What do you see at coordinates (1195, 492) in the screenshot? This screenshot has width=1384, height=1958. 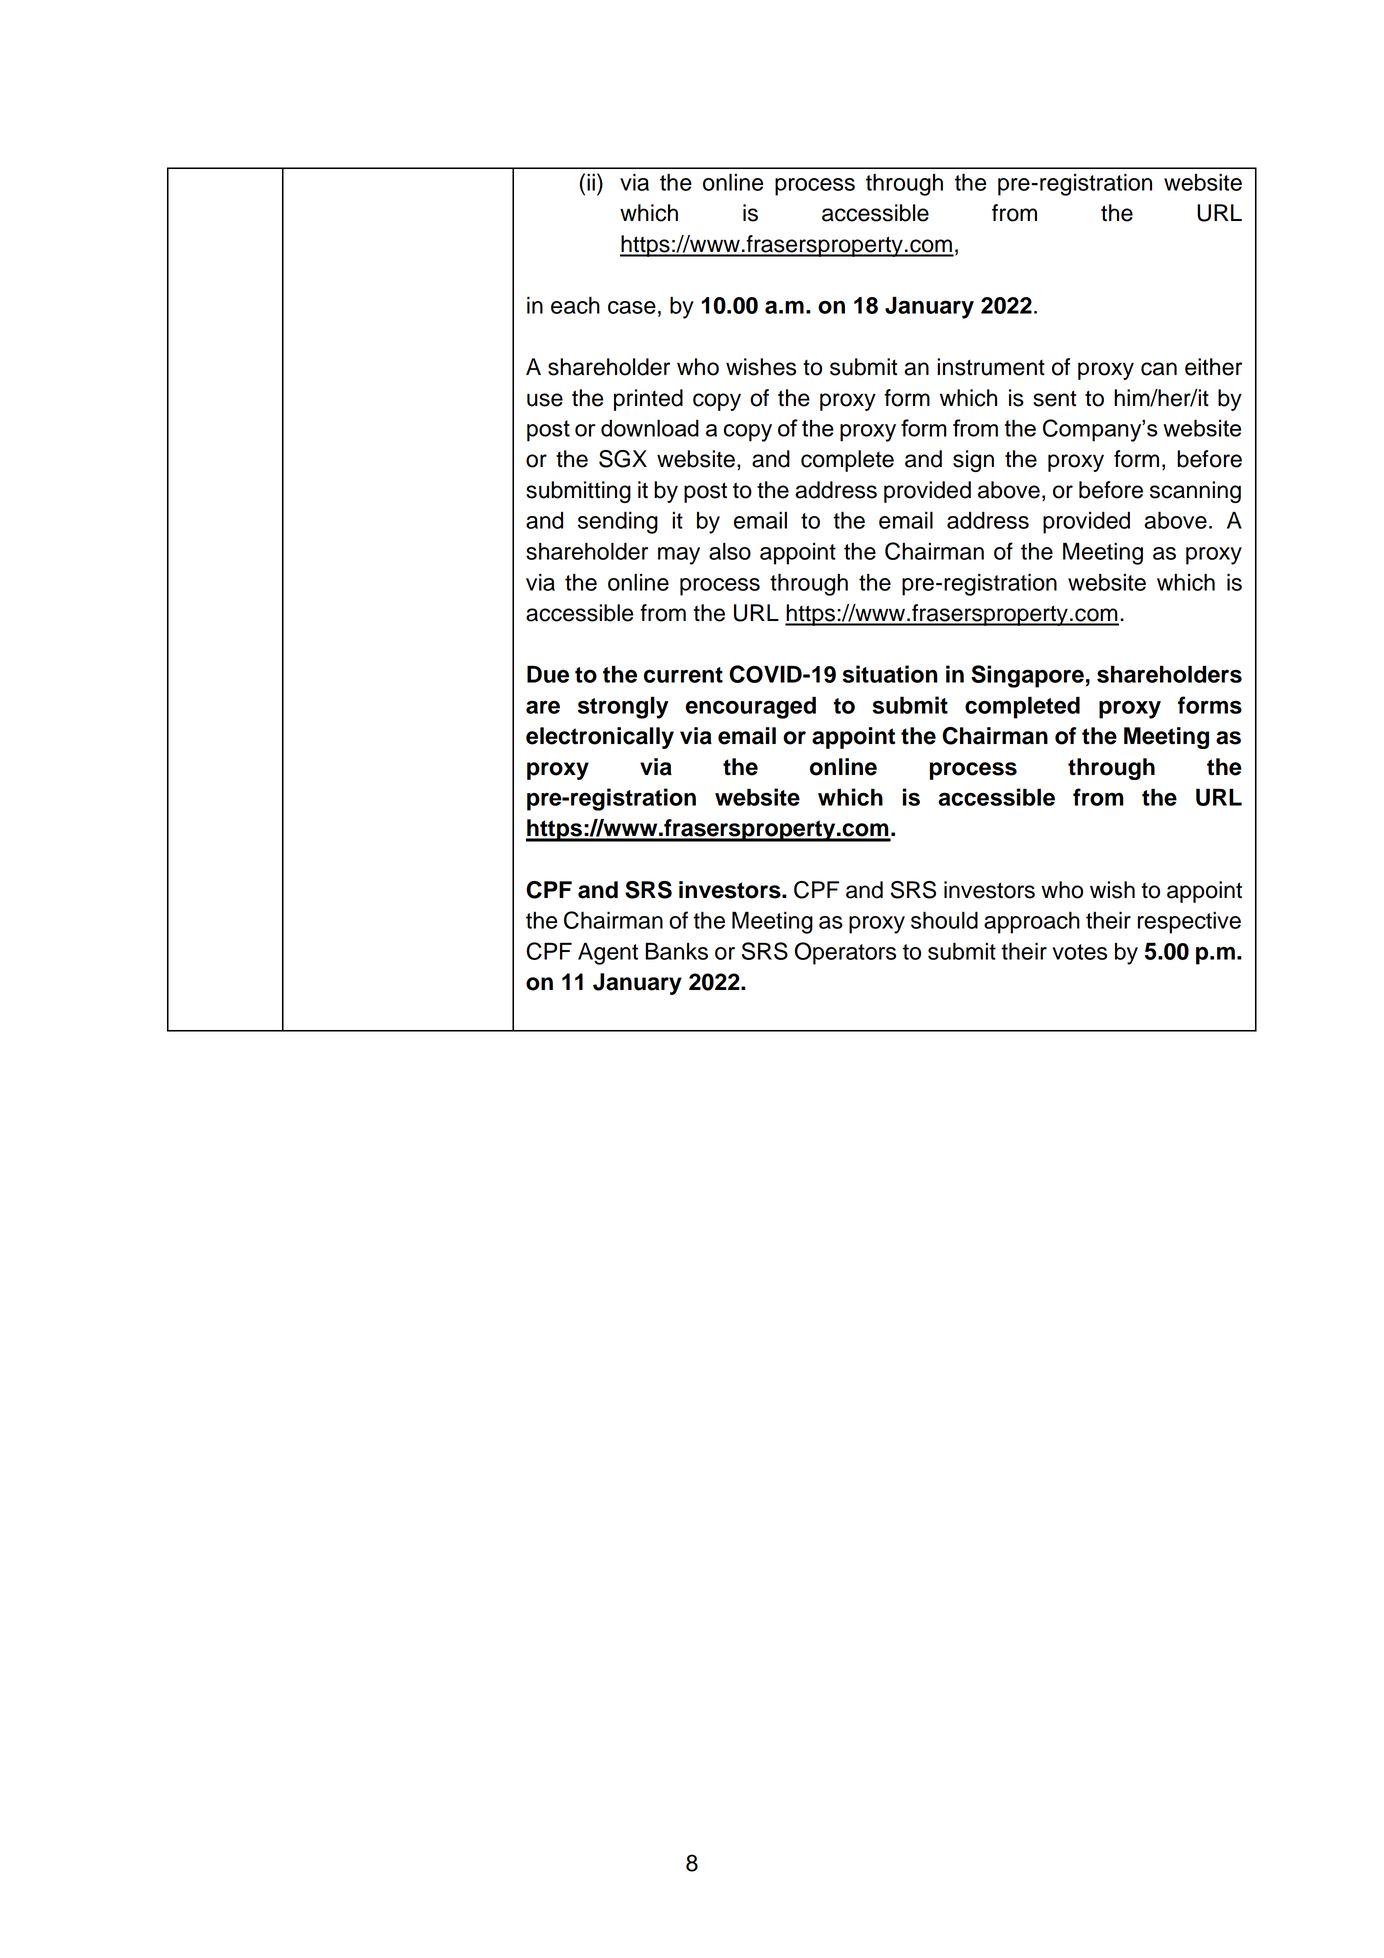 I see `scanning` at bounding box center [1195, 492].
